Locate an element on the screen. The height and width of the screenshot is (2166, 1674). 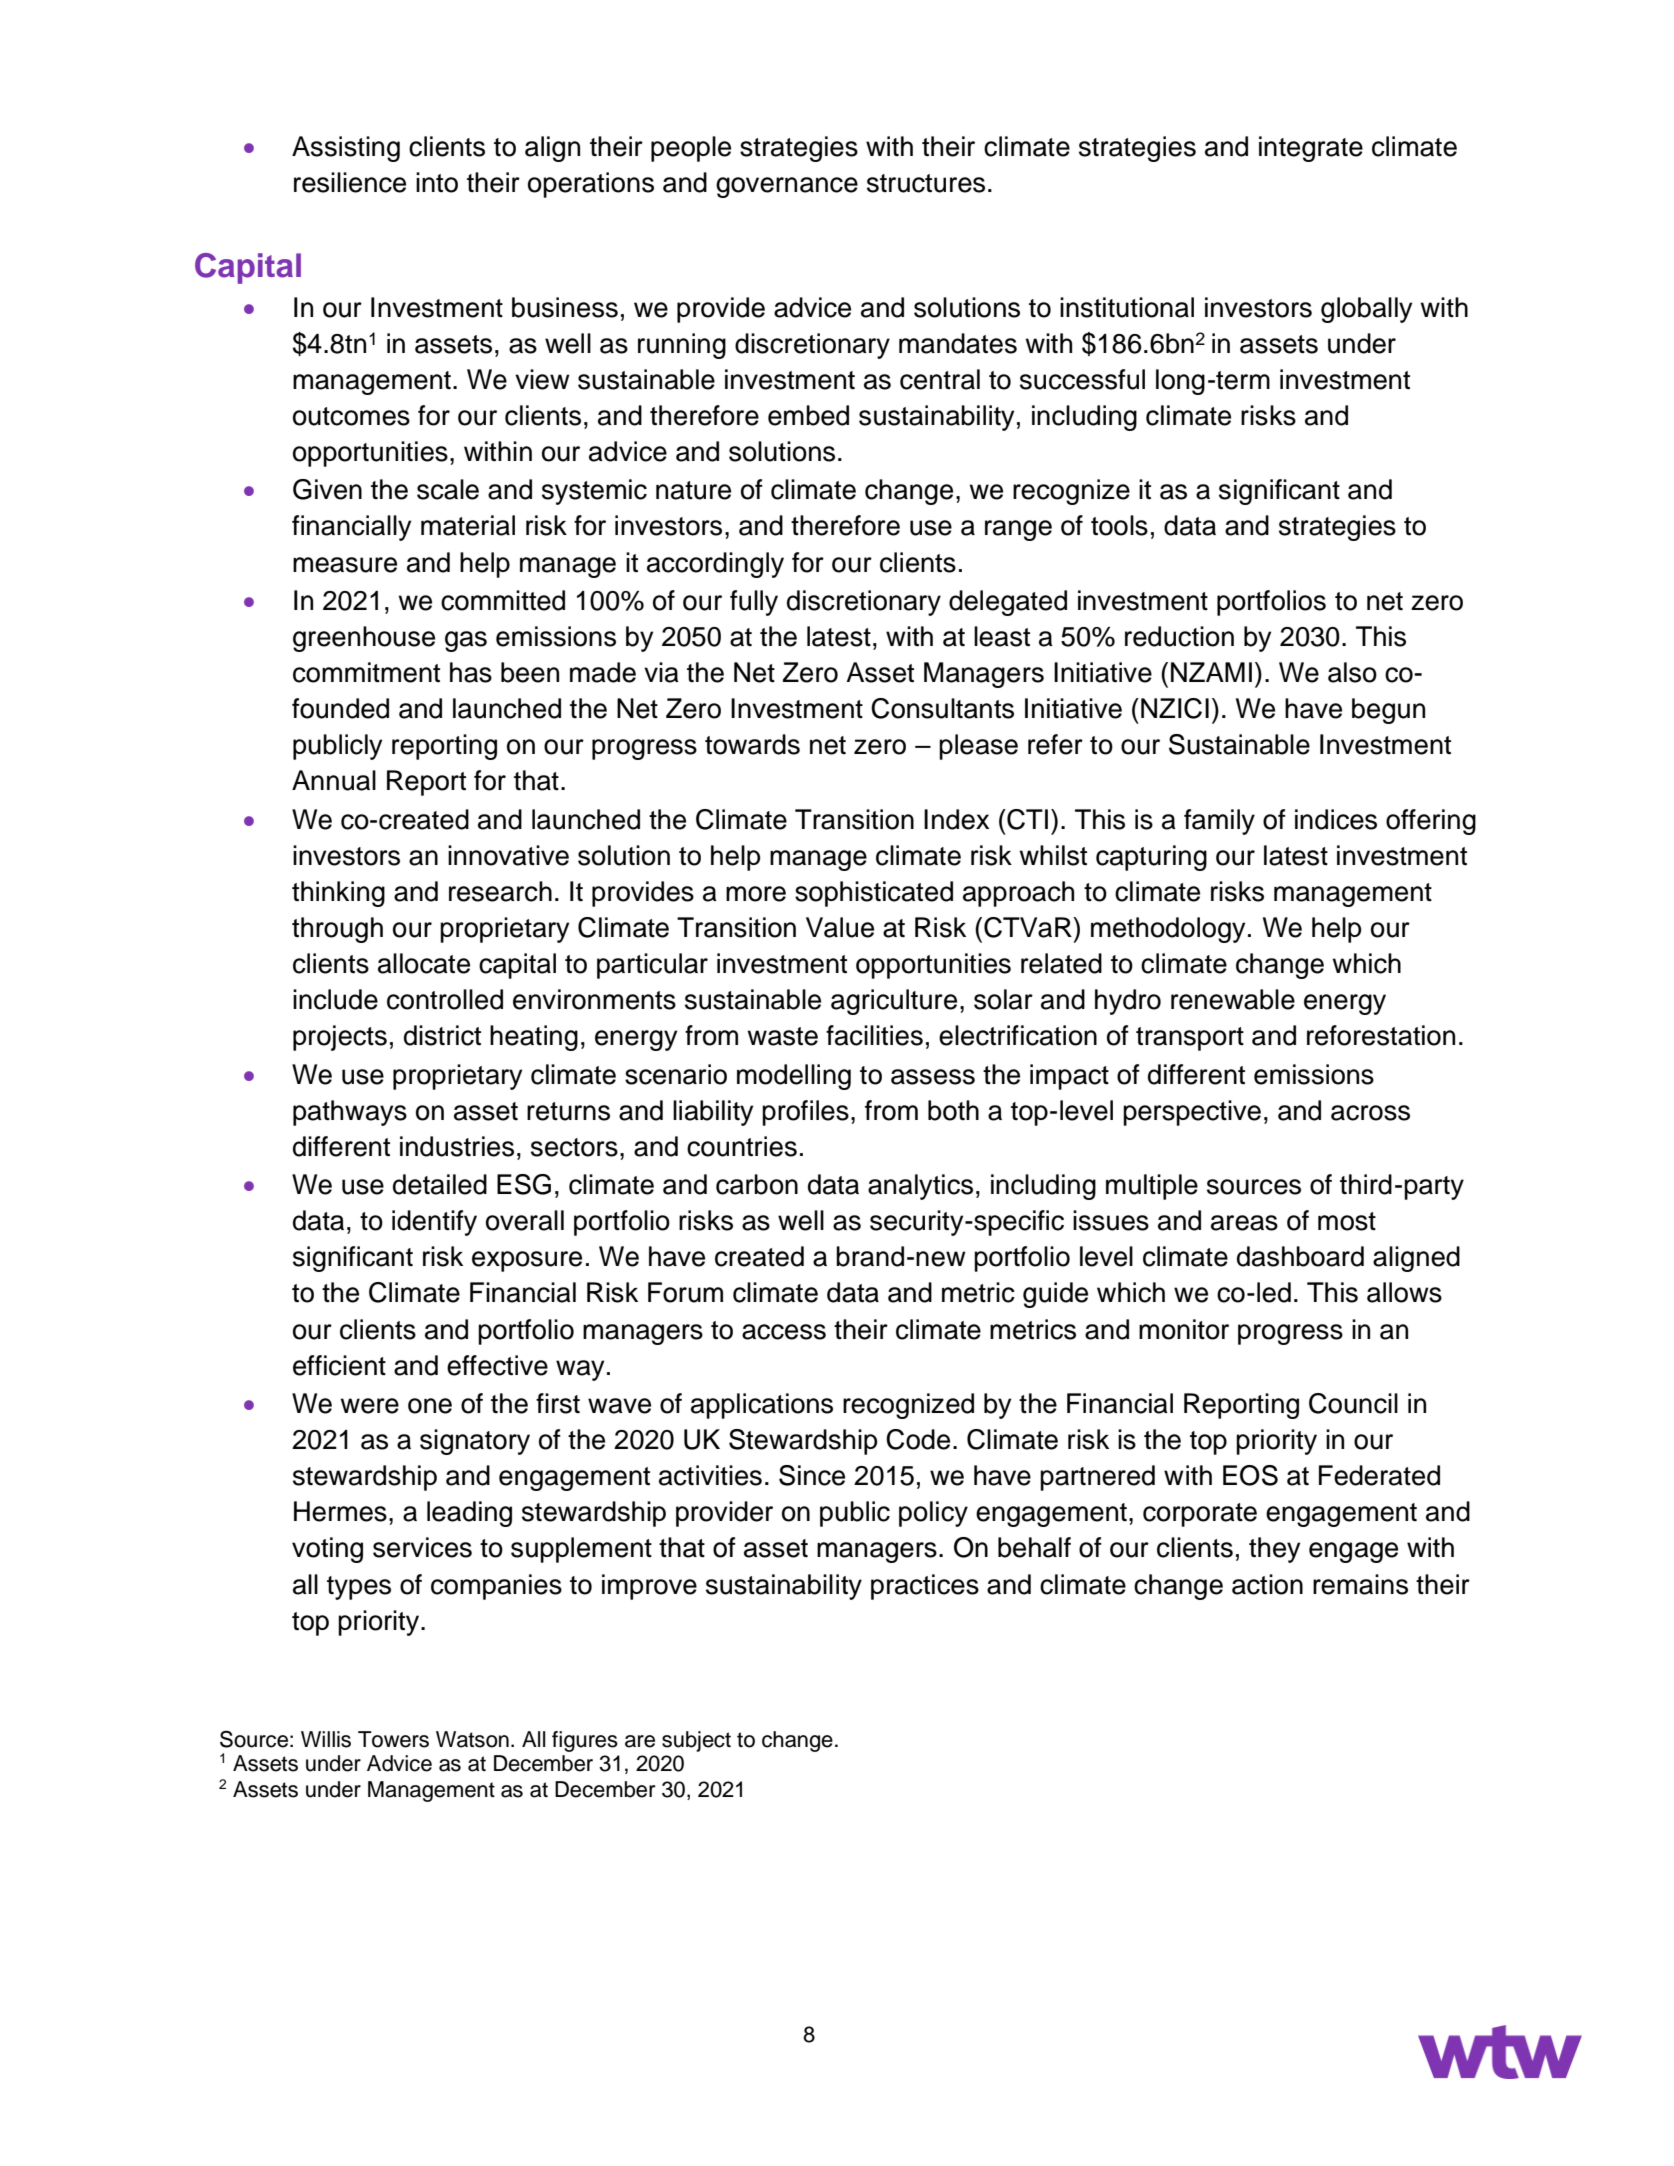
into is located at coordinates (437, 182).
